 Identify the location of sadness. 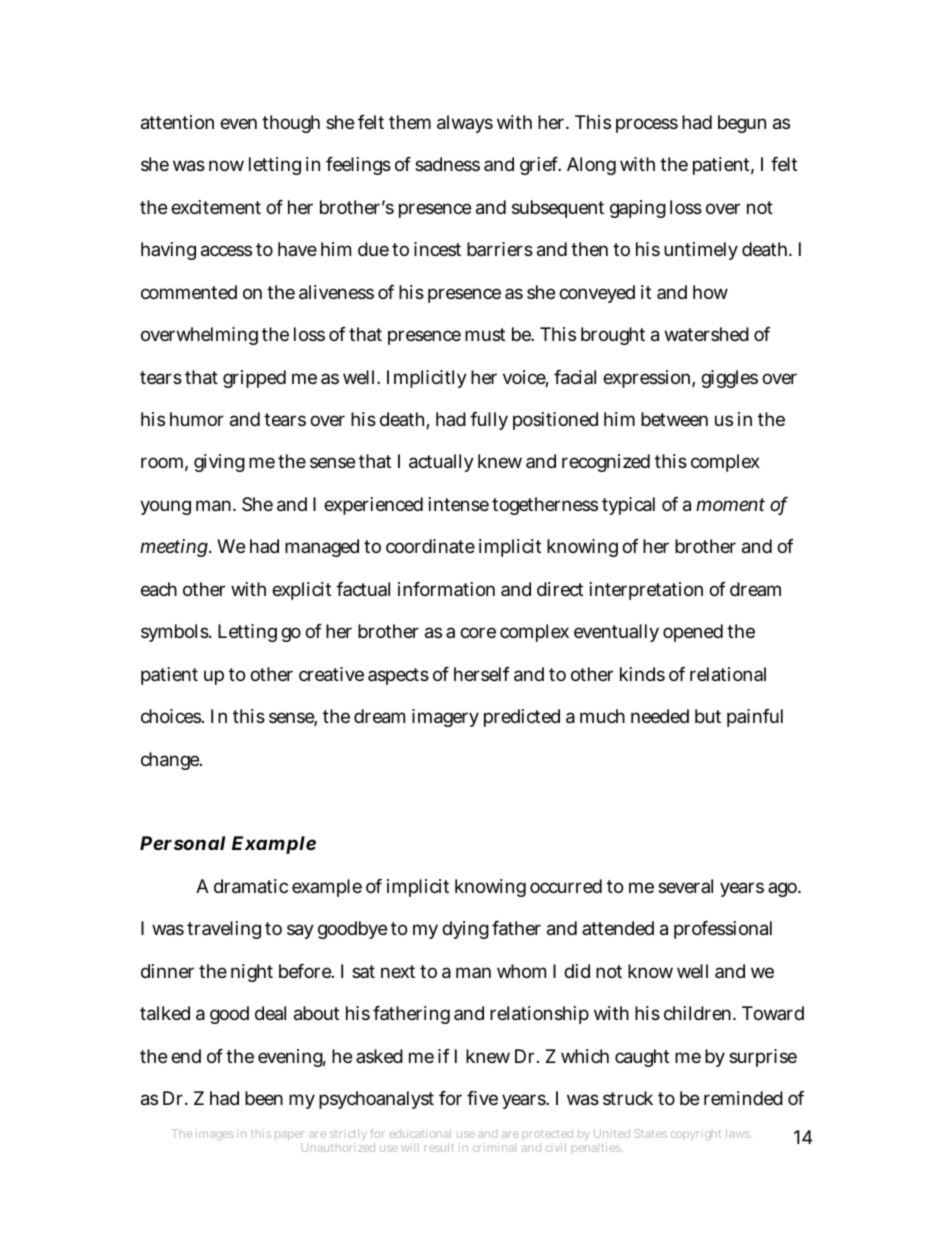
(447, 164).
